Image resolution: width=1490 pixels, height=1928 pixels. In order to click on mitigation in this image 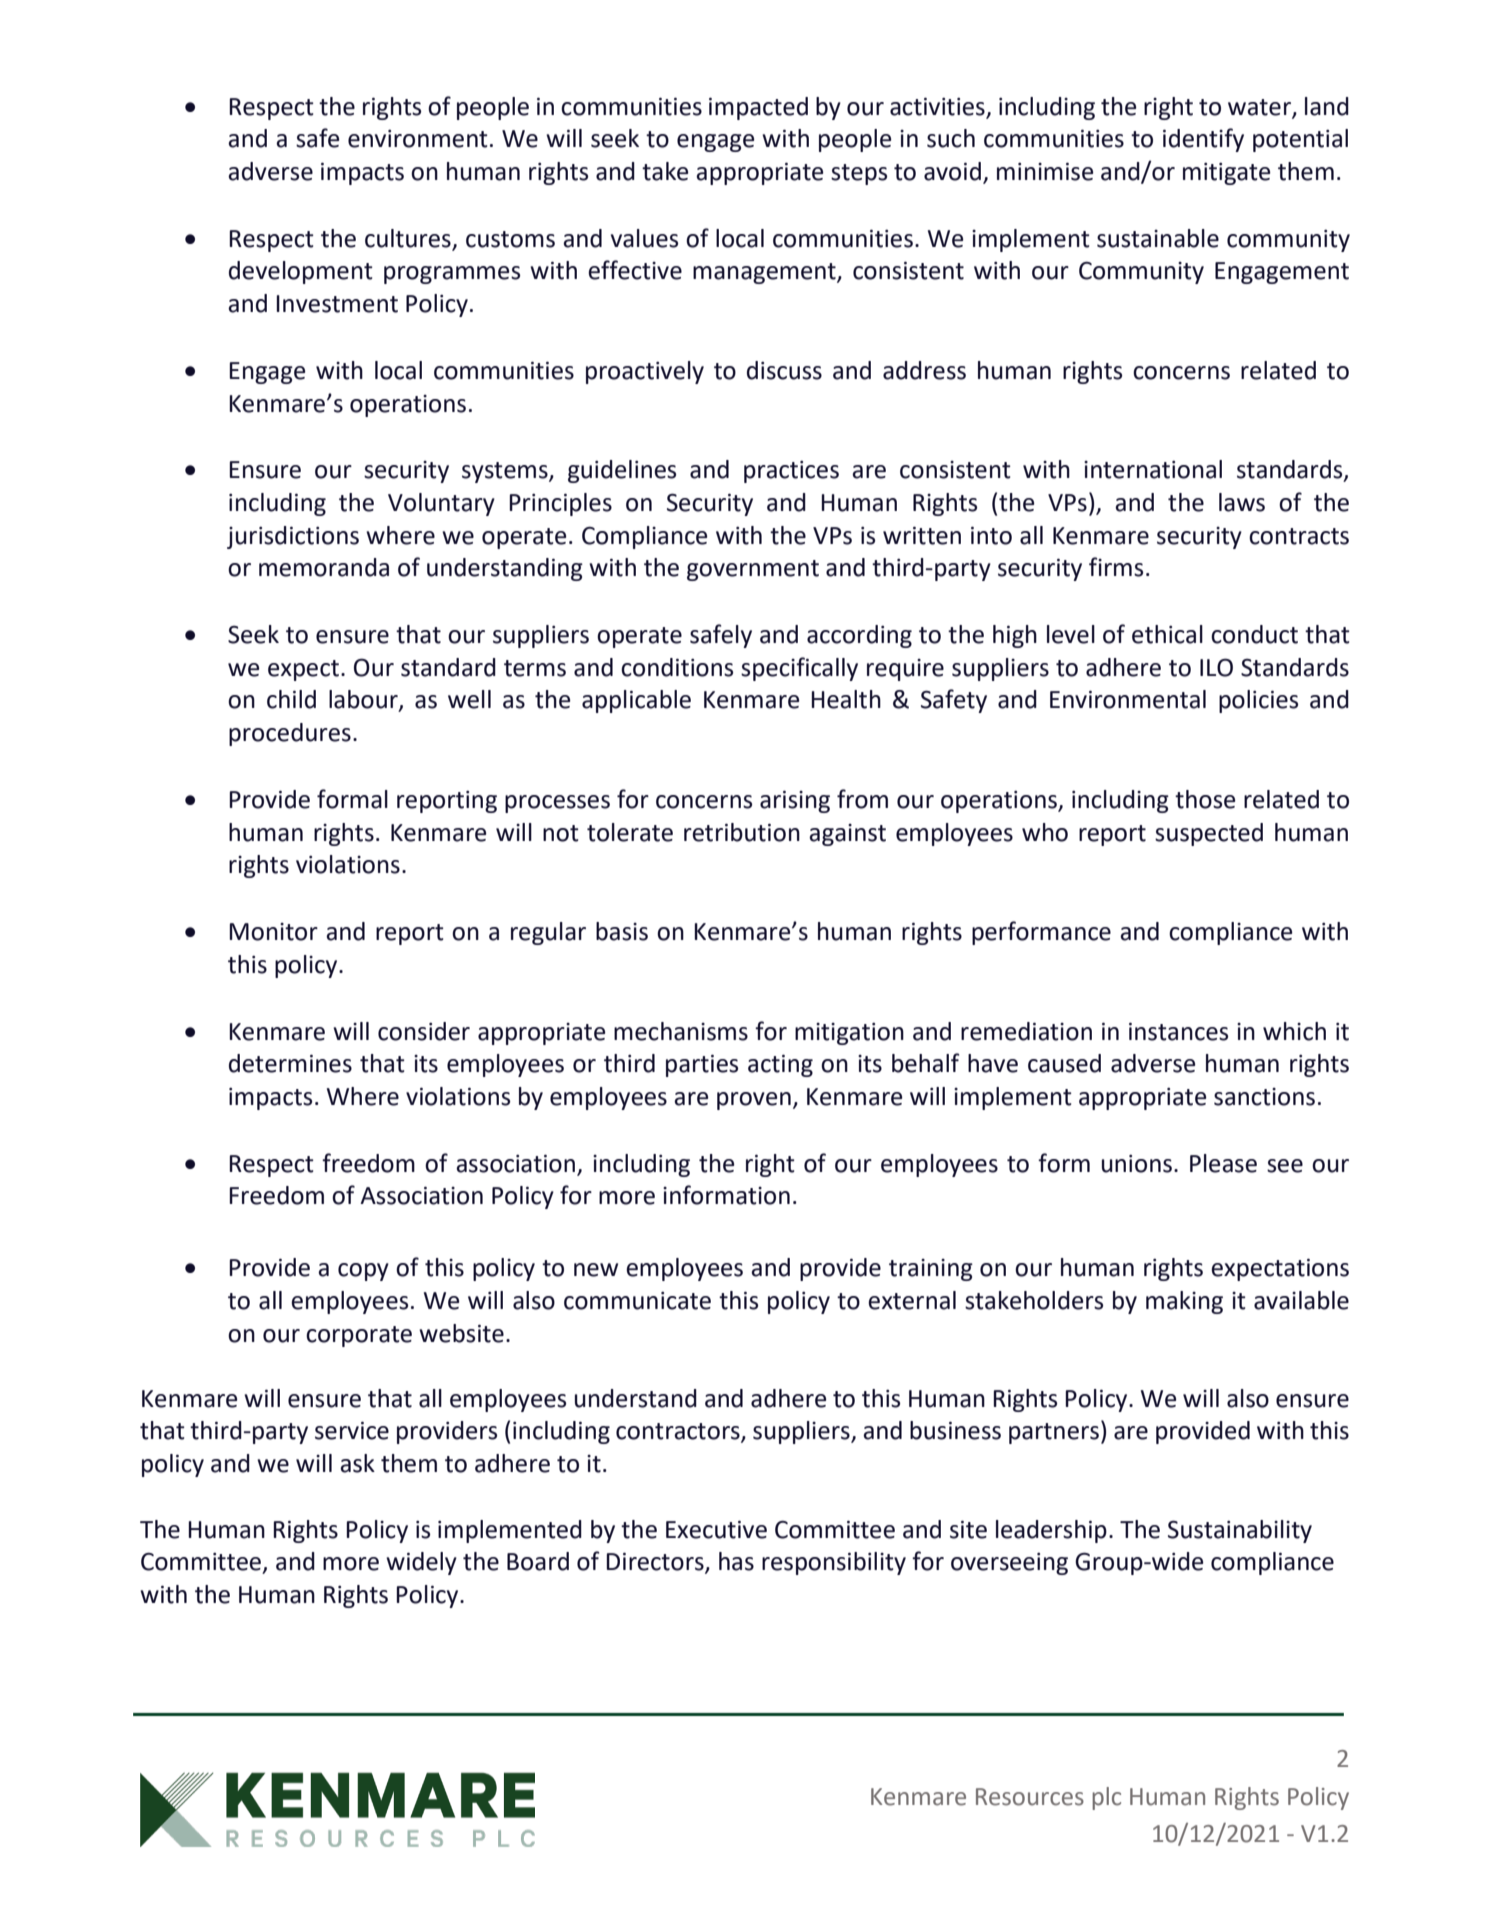, I will do `click(849, 1034)`.
